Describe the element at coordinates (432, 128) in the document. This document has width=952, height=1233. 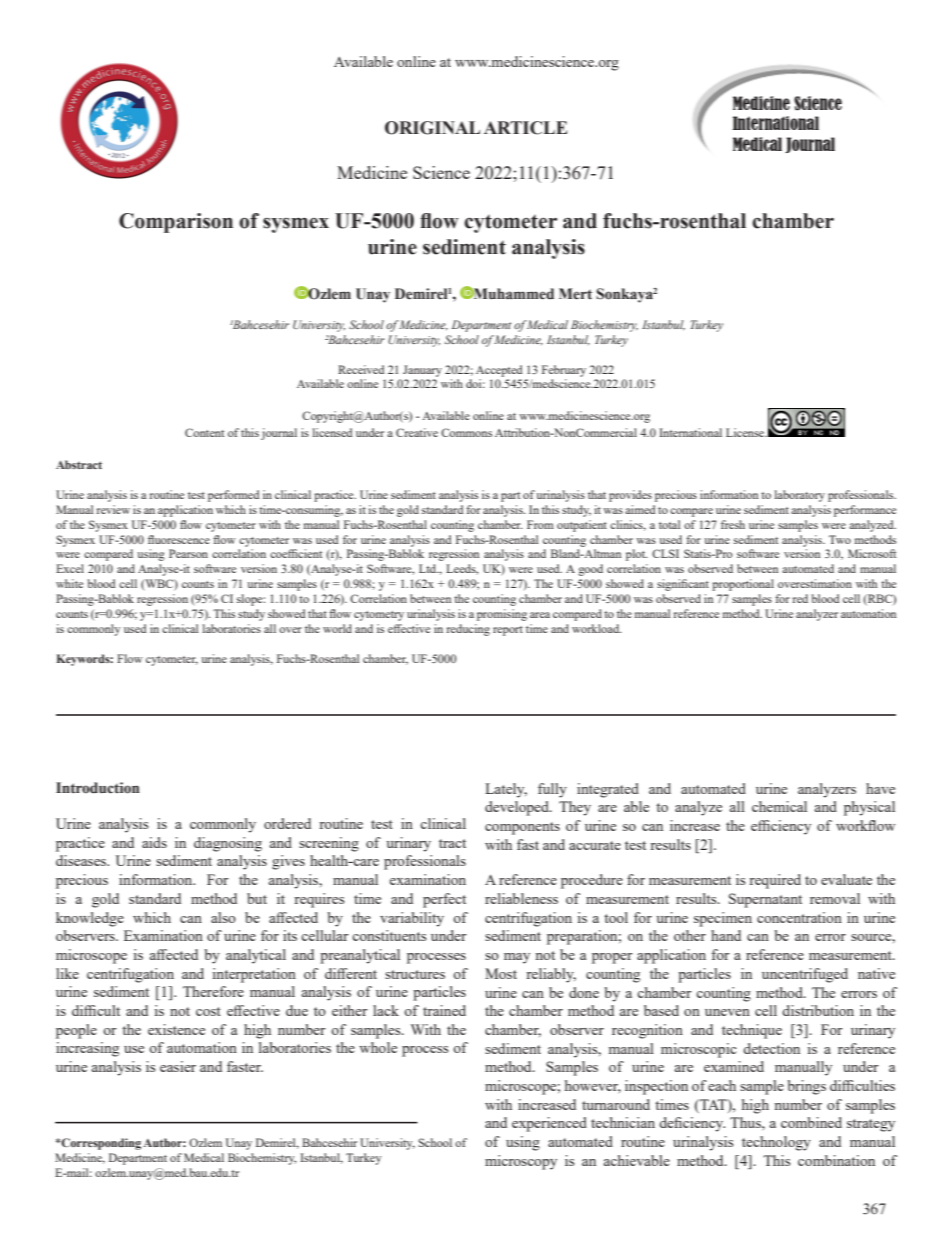
I see `ORIGINAL` at that location.
